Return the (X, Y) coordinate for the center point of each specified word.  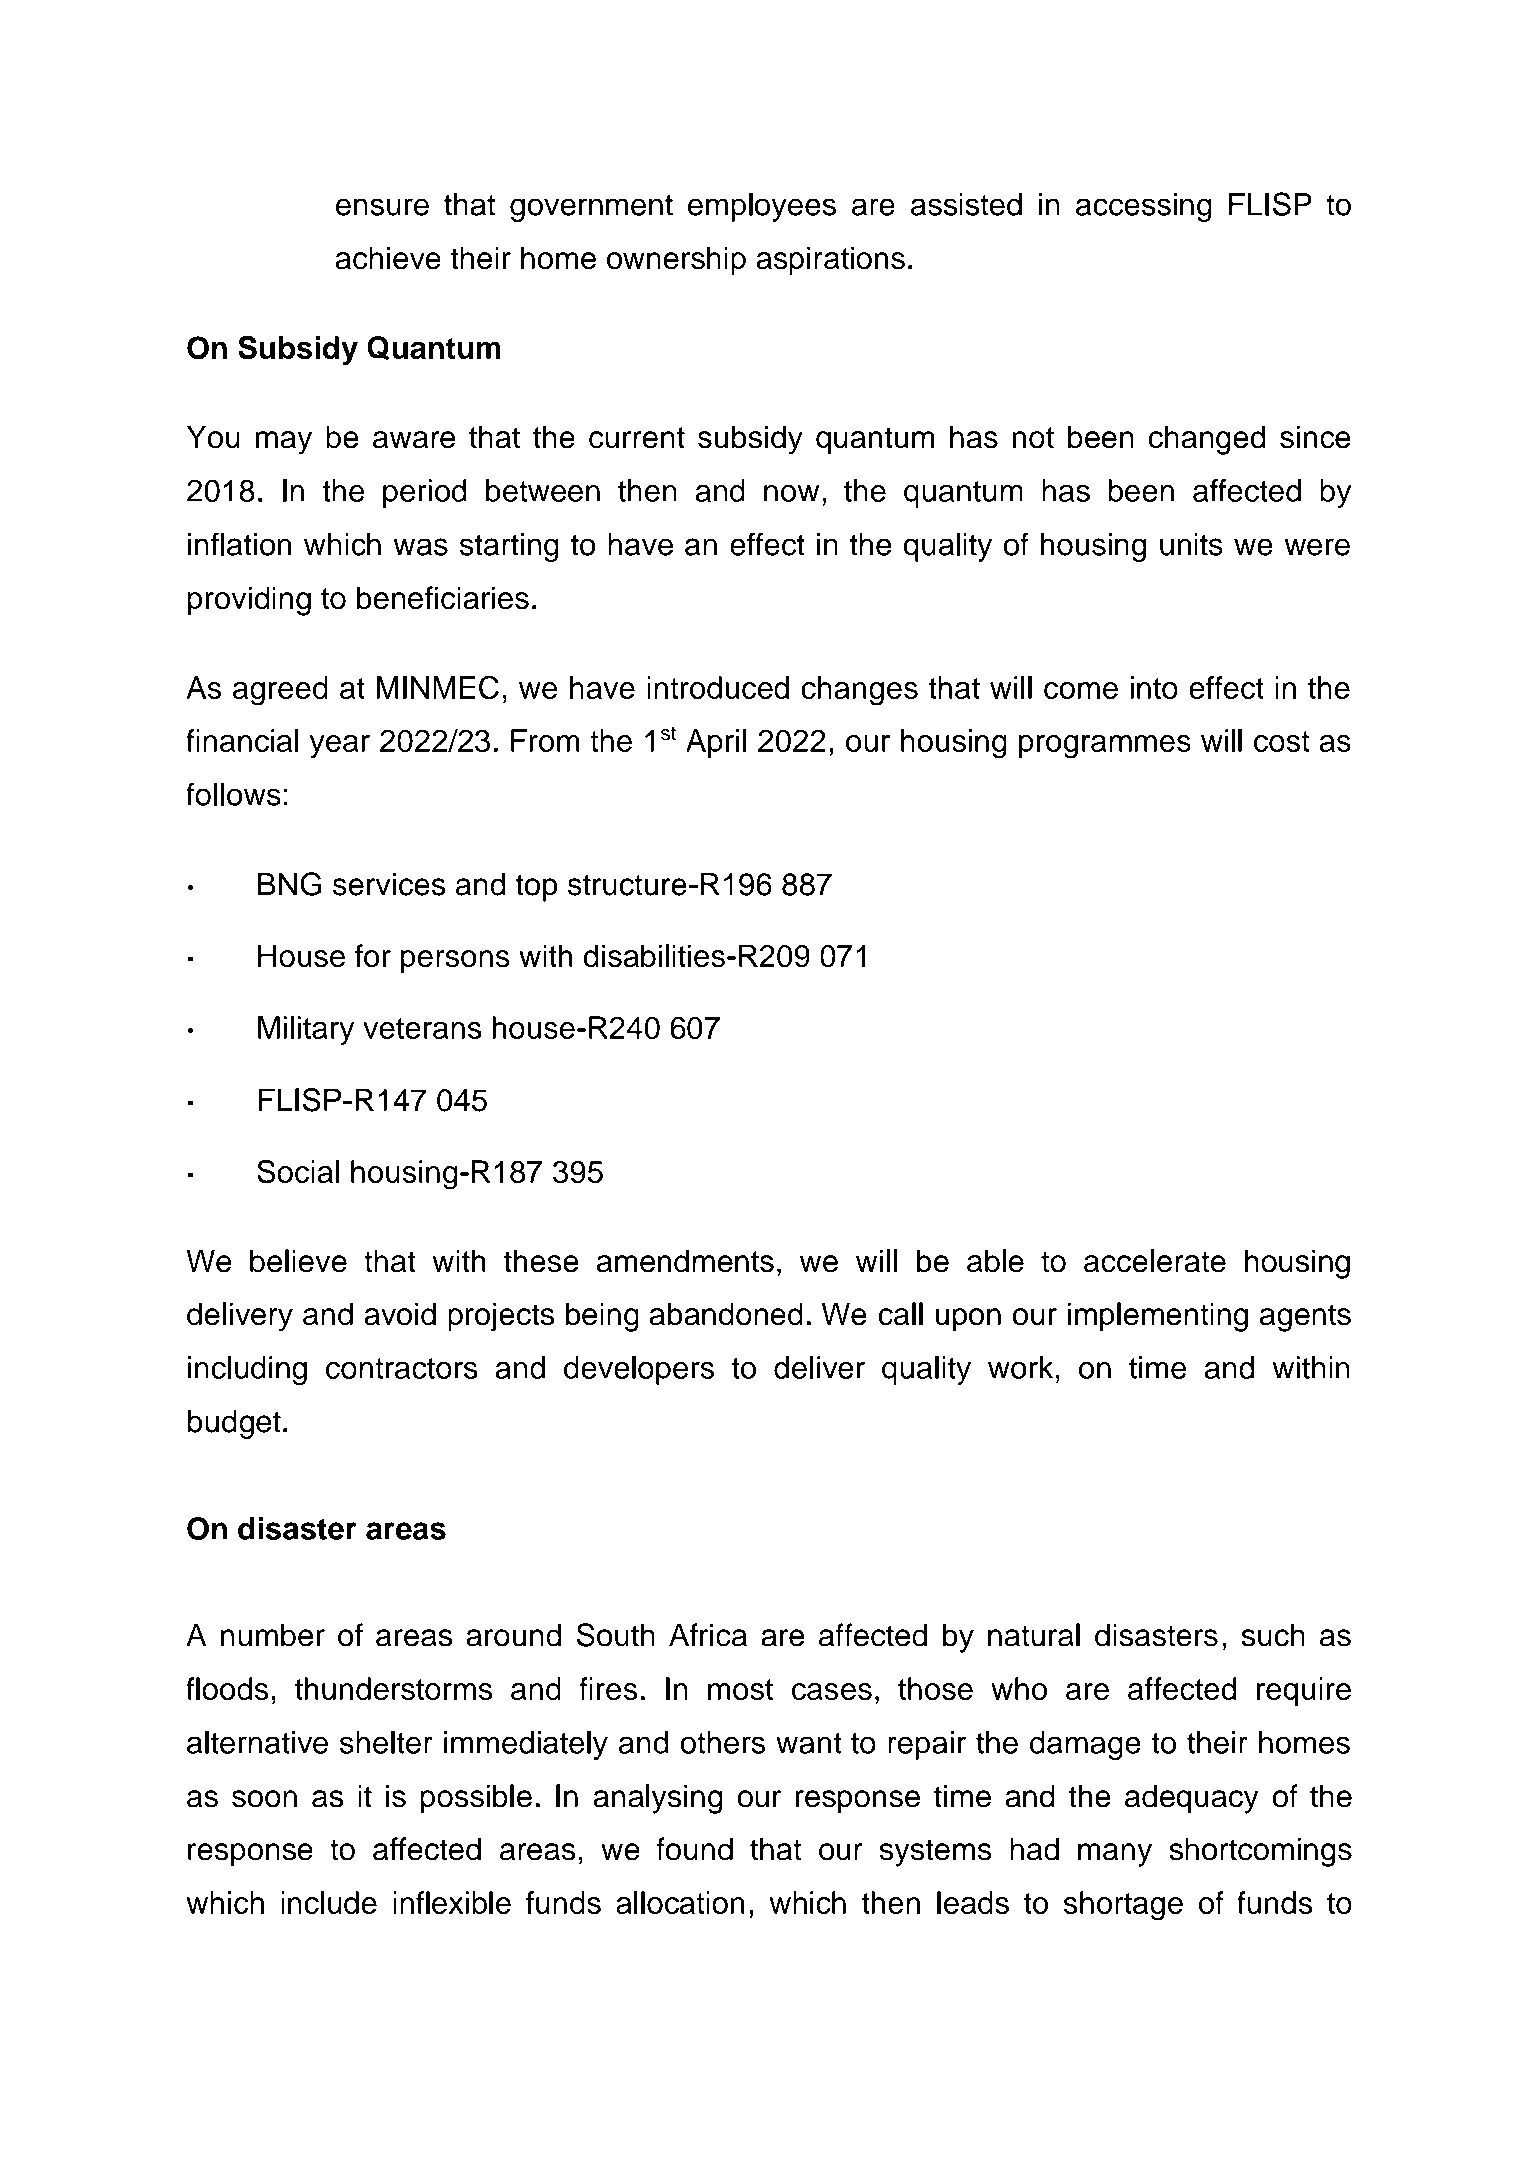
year (340, 747)
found (694, 1849)
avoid (400, 1314)
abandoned (726, 1314)
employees (762, 207)
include (329, 1902)
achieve (388, 258)
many (1115, 1855)
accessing (1144, 207)
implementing (1158, 1317)
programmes (1105, 747)
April (716, 743)
